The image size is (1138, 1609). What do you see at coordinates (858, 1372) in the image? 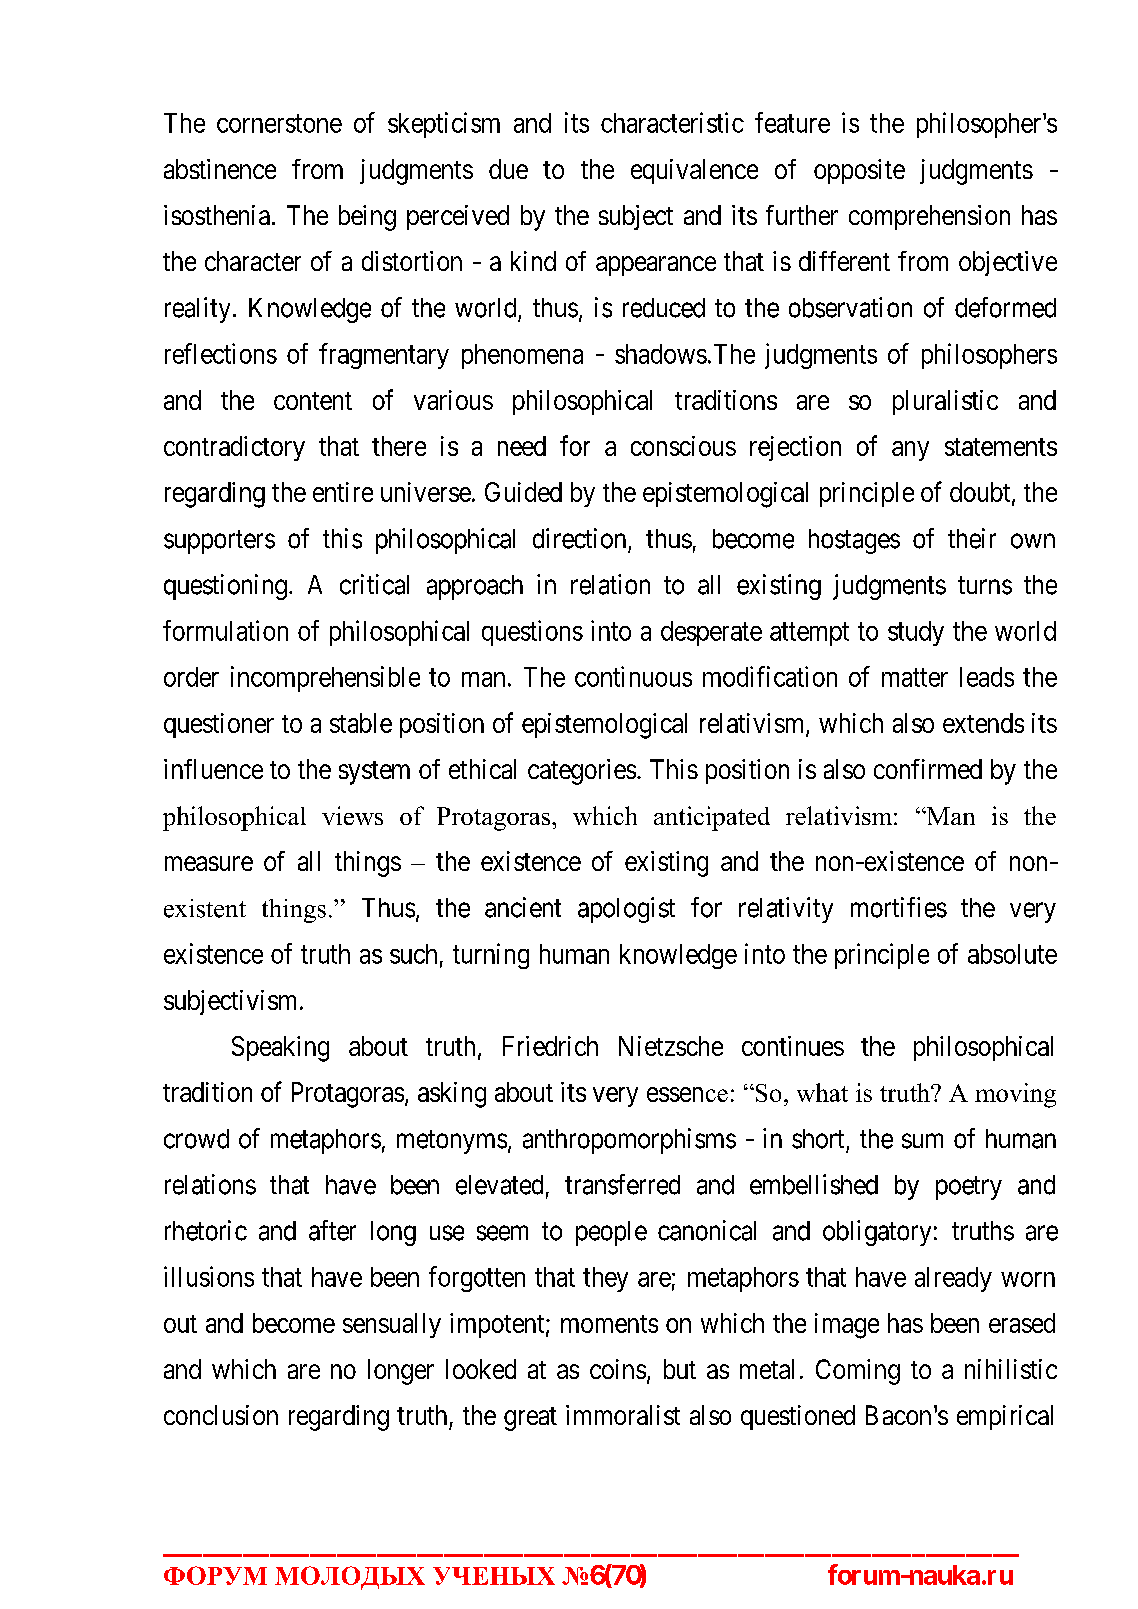
I see `Coming` at bounding box center [858, 1372].
